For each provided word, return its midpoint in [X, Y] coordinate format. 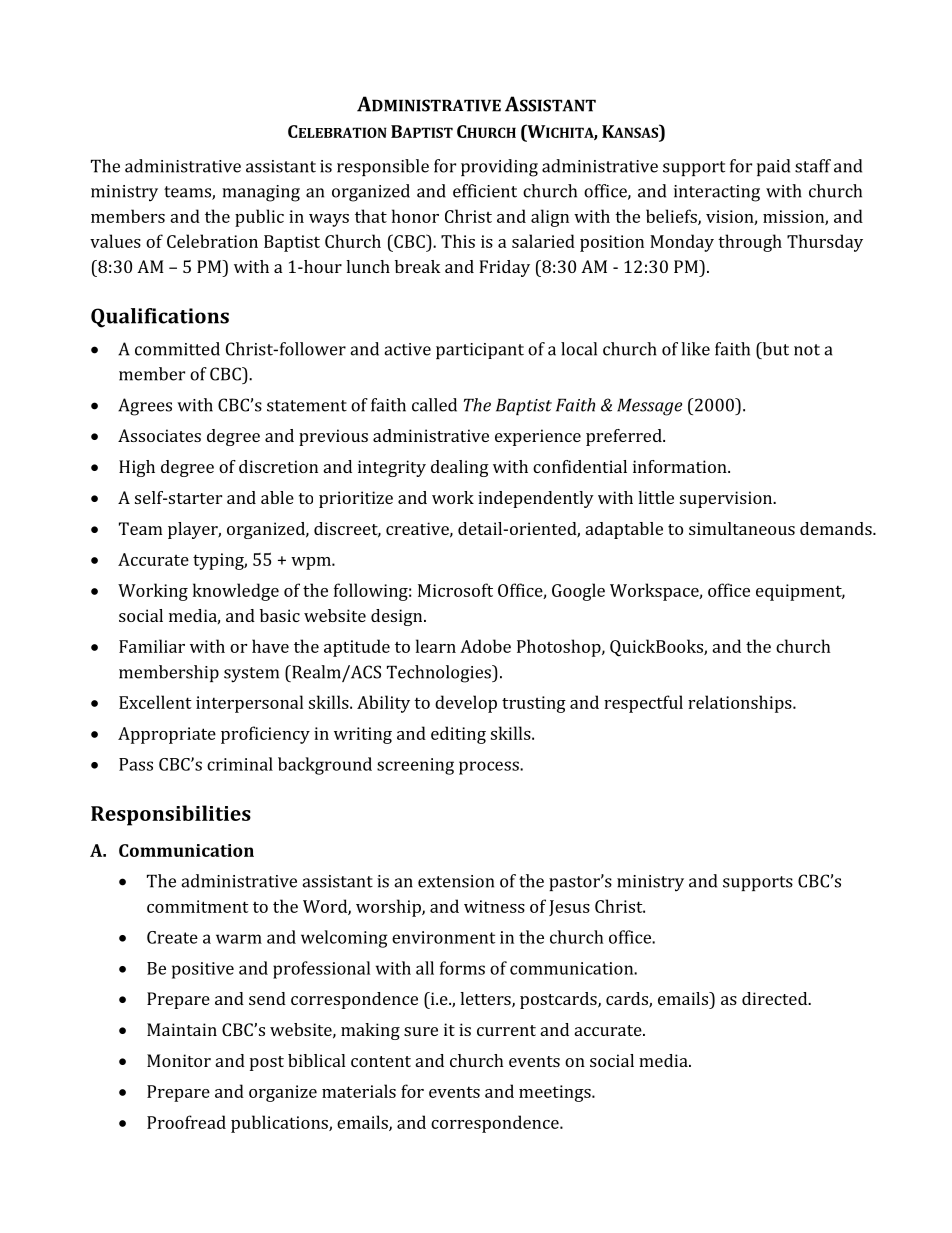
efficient [485, 191]
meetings [556, 1093]
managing [261, 193]
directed [776, 998]
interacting [717, 193]
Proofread [186, 1122]
